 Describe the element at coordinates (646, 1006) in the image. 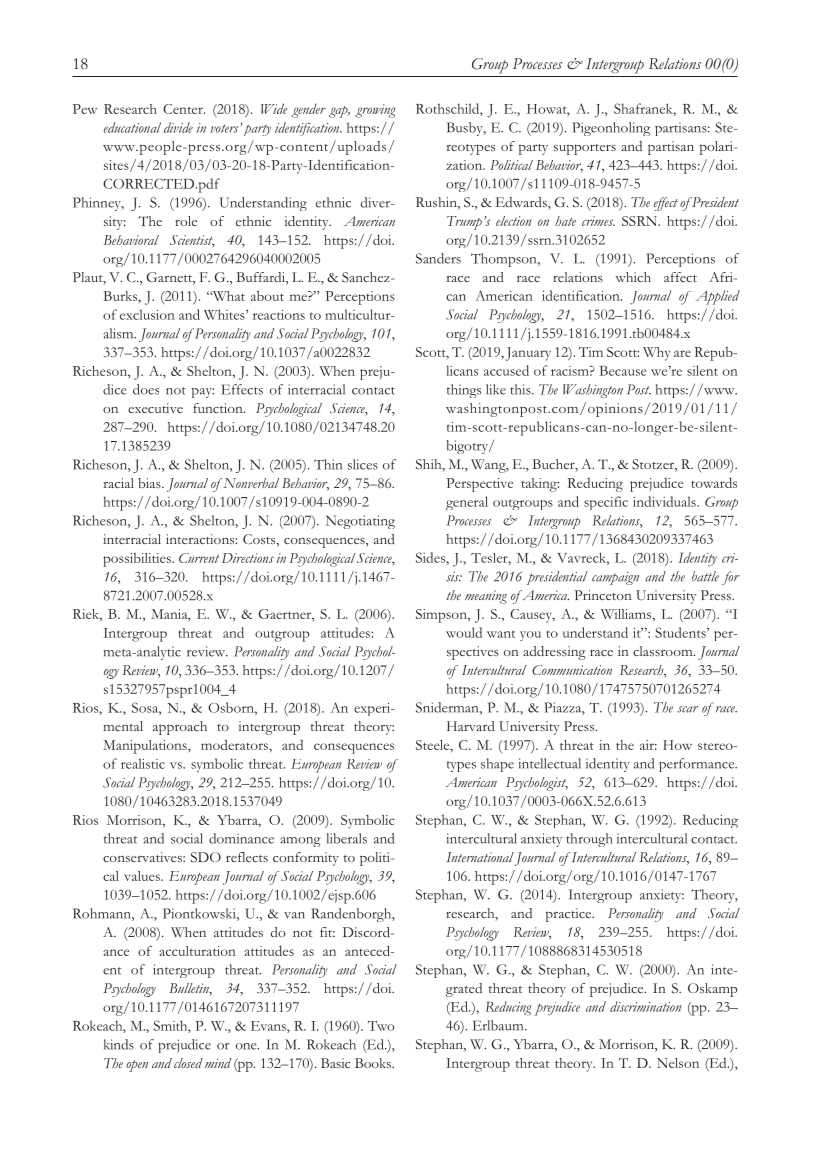

I see `discrimination` at that location.
